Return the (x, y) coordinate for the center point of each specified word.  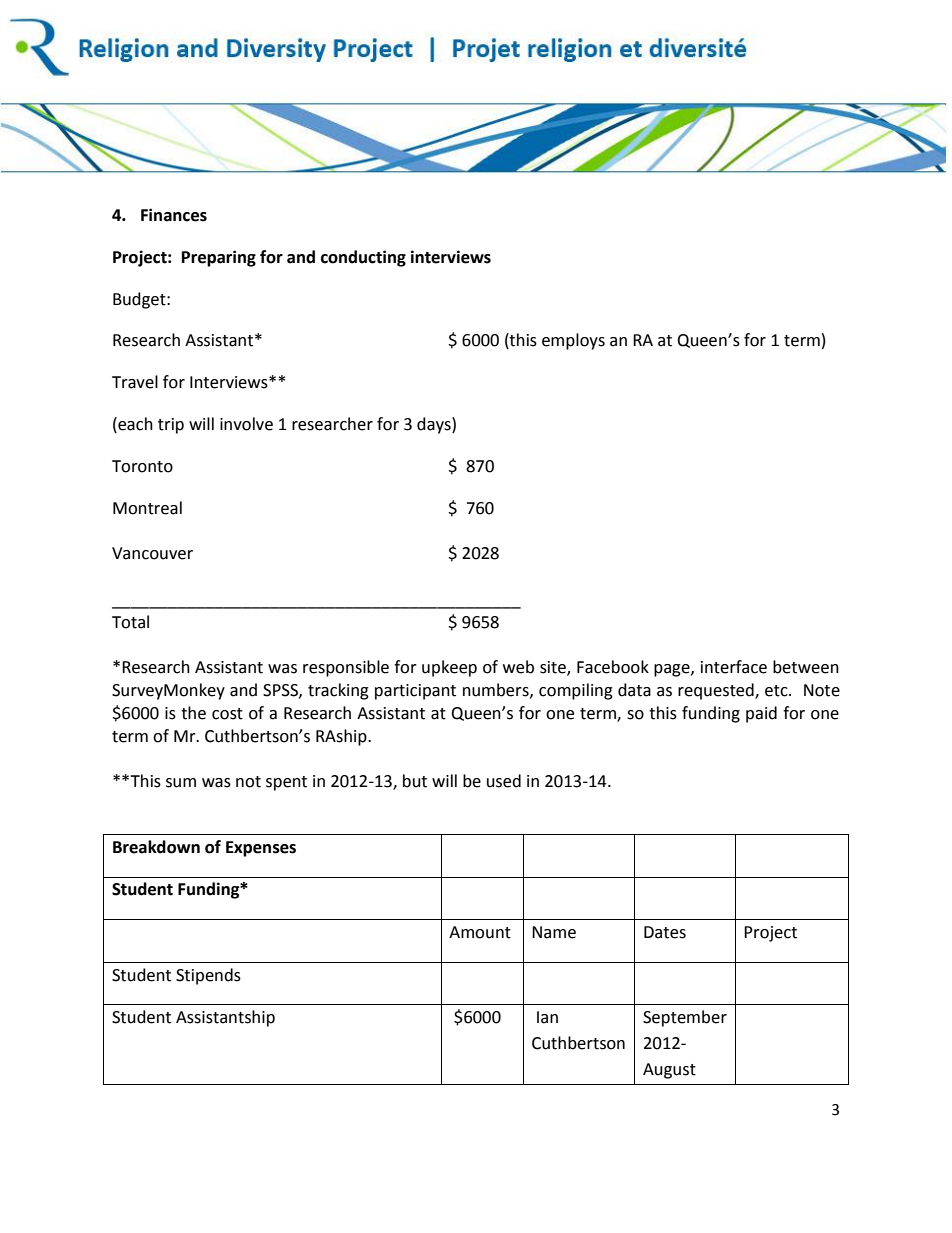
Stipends (208, 976)
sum (181, 783)
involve (246, 424)
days (435, 425)
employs (573, 341)
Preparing (219, 258)
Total (130, 622)
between (806, 667)
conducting (363, 258)
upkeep (449, 668)
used (504, 781)
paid (761, 714)
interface (734, 667)
